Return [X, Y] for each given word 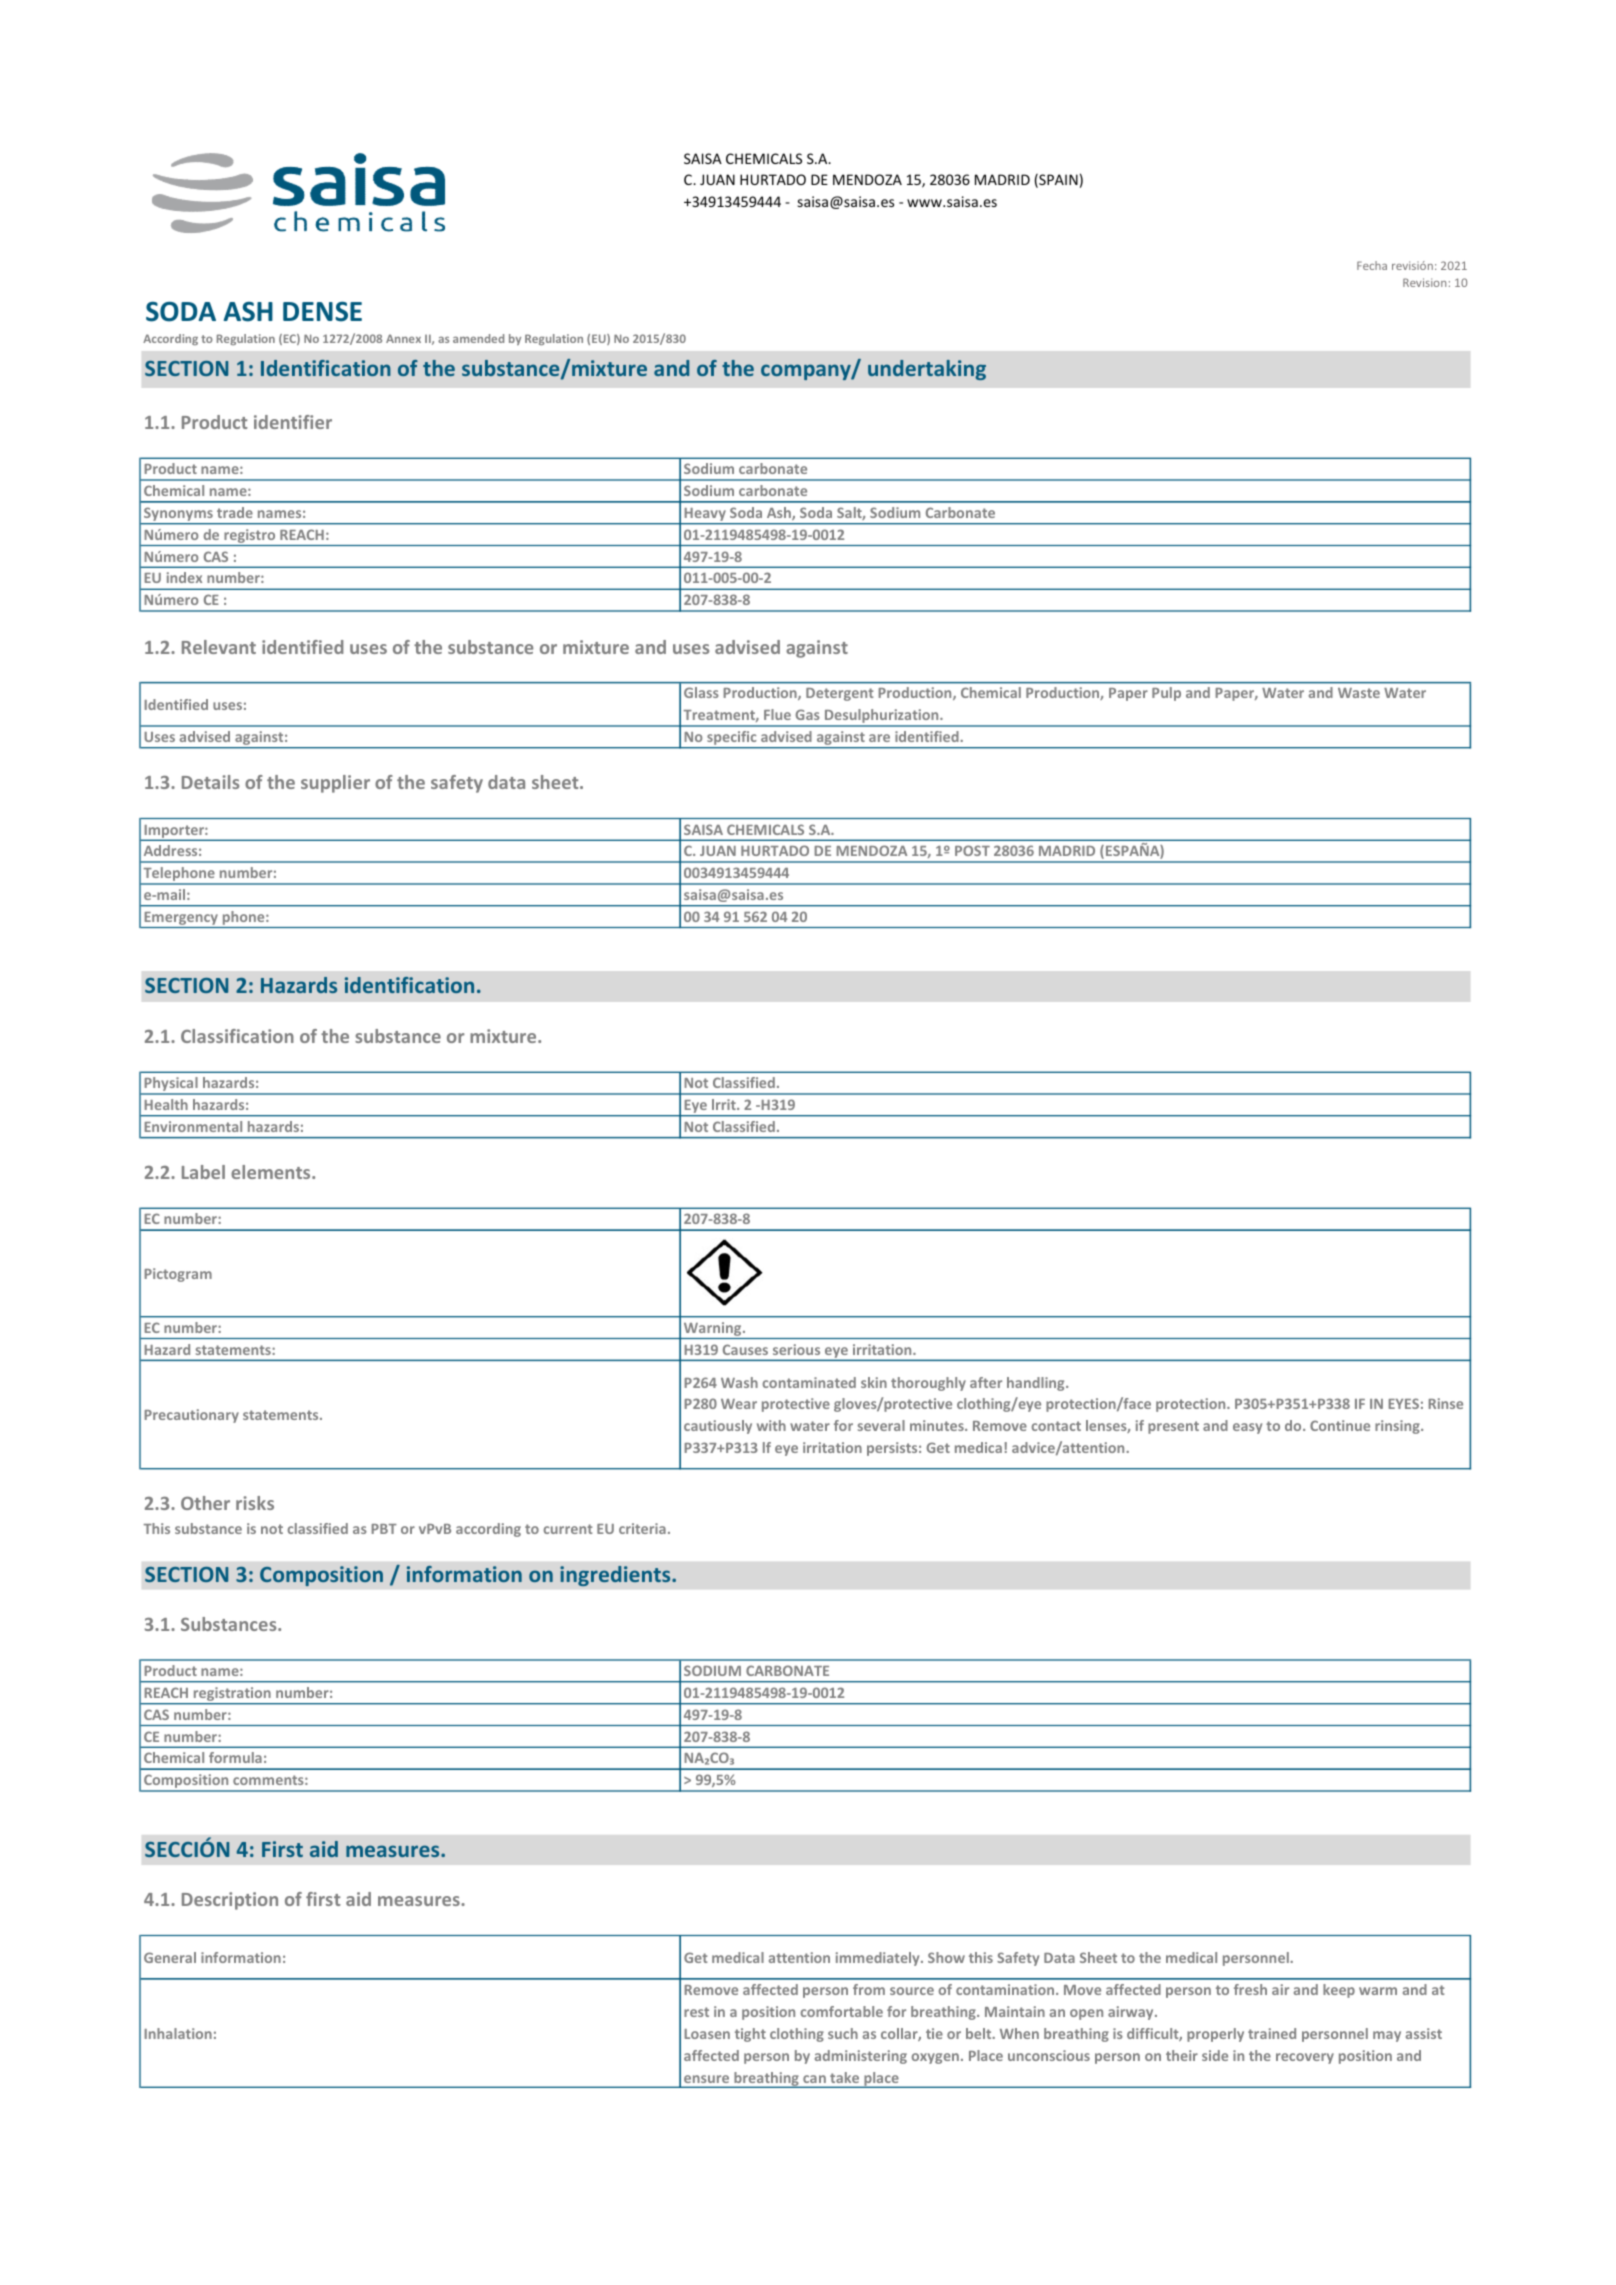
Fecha [1372, 265]
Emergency [181, 920]
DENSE [322, 312]
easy [1247, 1428]
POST [972, 850]
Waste [1359, 693]
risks [255, 1503]
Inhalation [178, 2033]
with [771, 1425]
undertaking [927, 370]
